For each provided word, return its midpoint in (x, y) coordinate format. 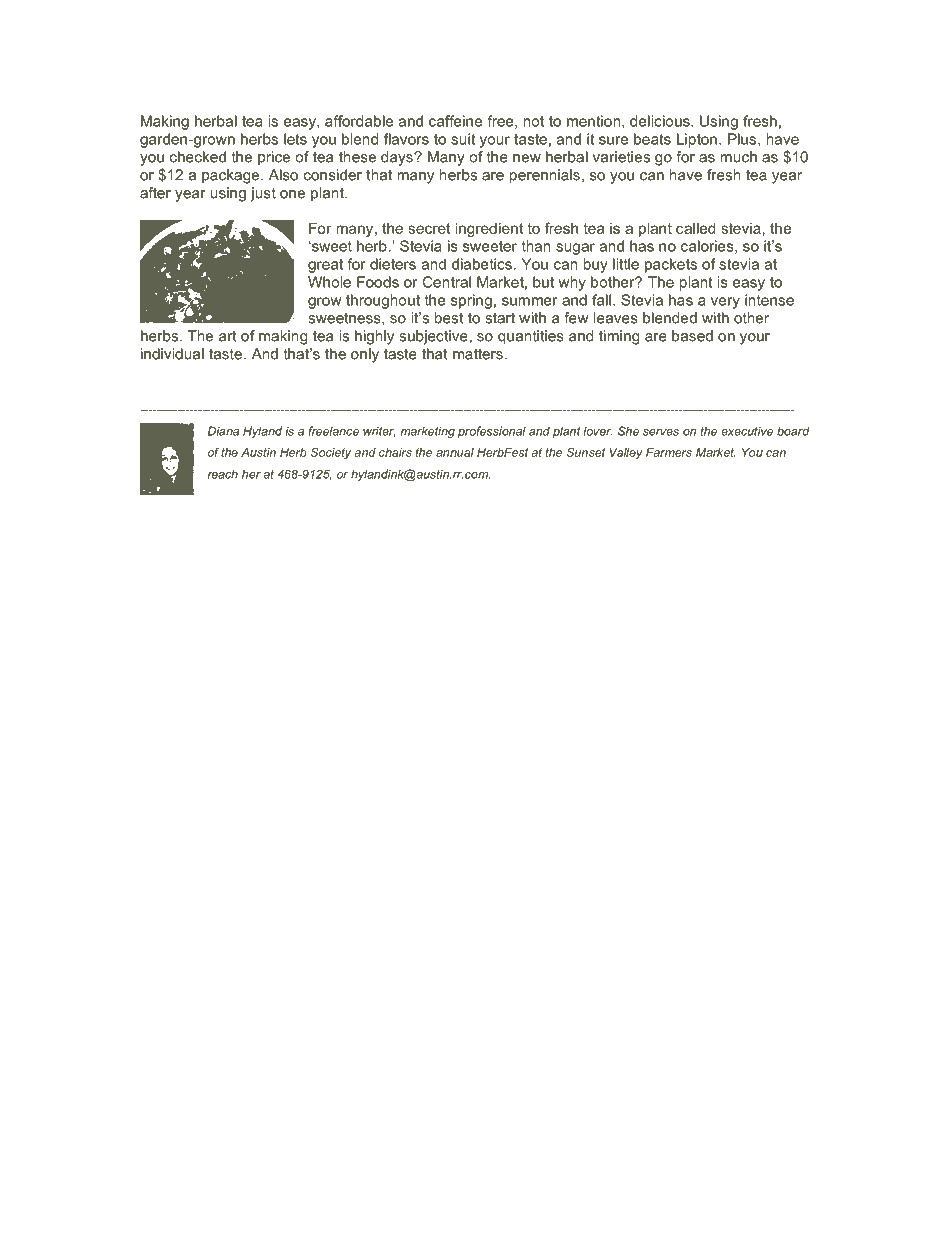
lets (295, 139)
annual (455, 452)
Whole (329, 282)
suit (463, 139)
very (725, 303)
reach (223, 474)
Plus (742, 139)
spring (471, 301)
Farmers (669, 452)
